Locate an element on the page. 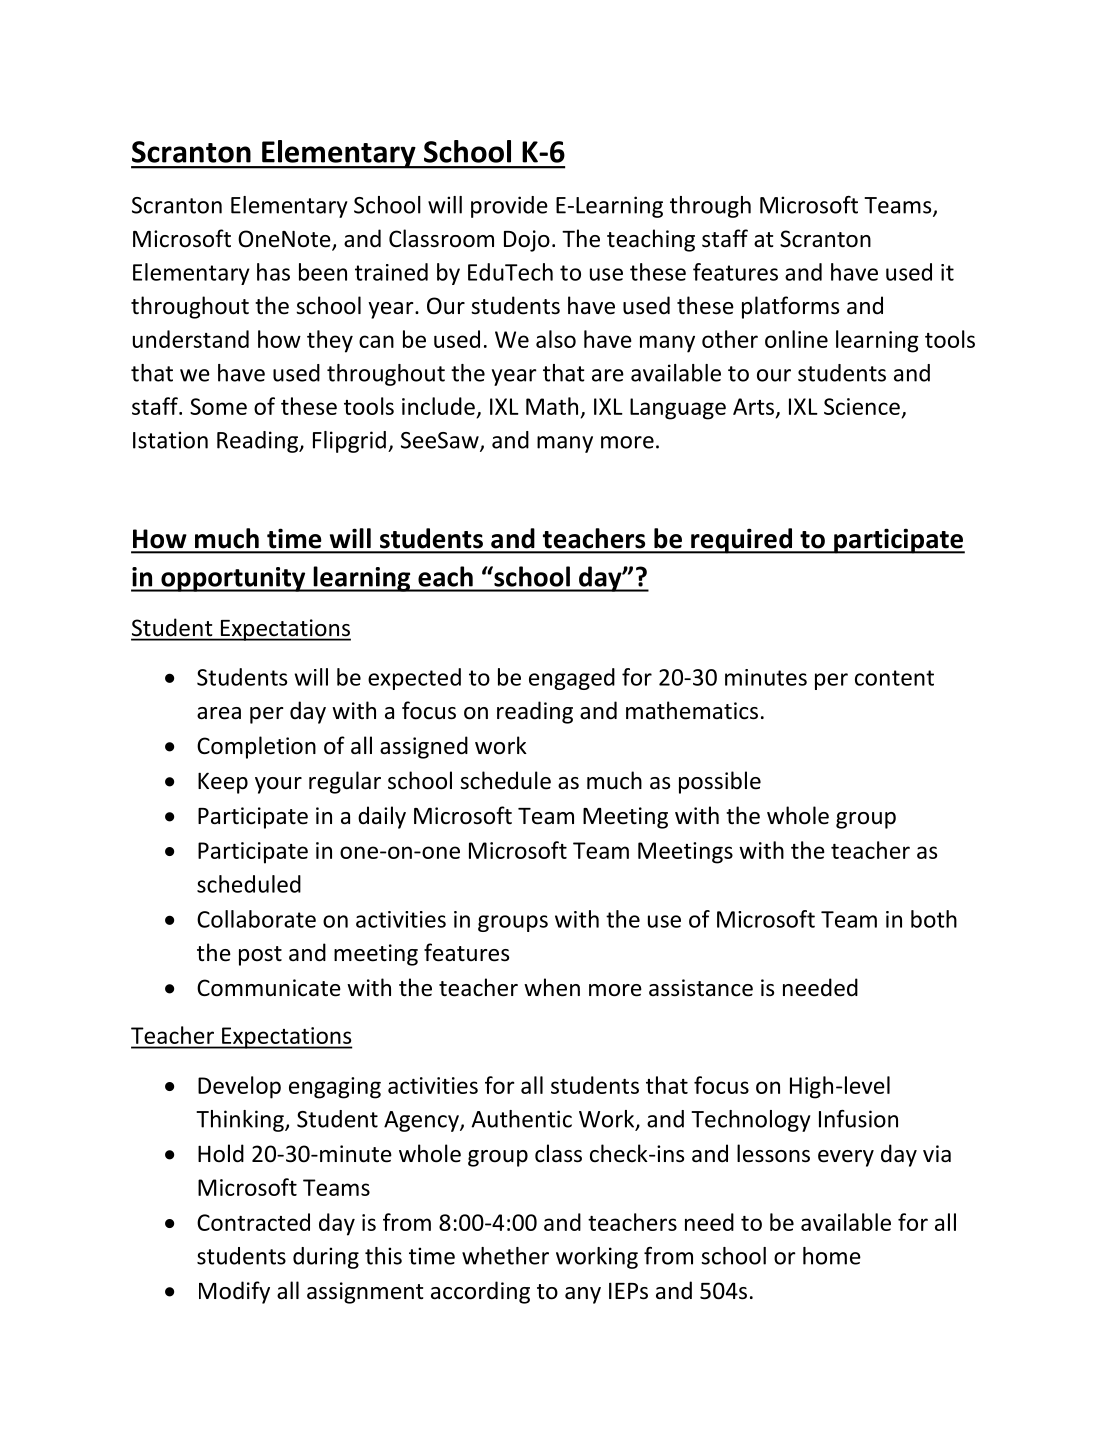 This document has width=1114, height=1442. during is located at coordinates (326, 1258).
